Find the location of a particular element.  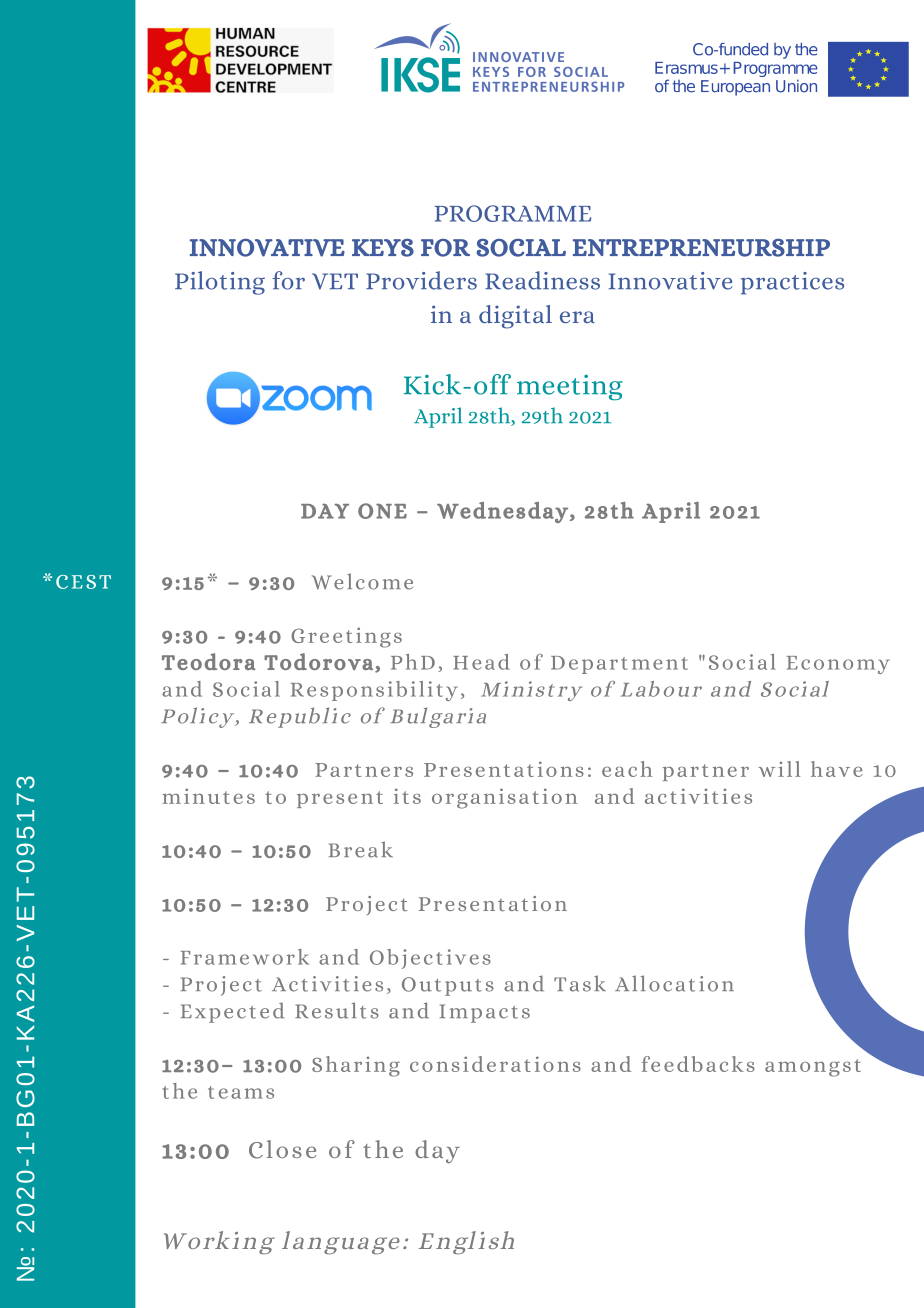

considerations is located at coordinates (495, 1064).
